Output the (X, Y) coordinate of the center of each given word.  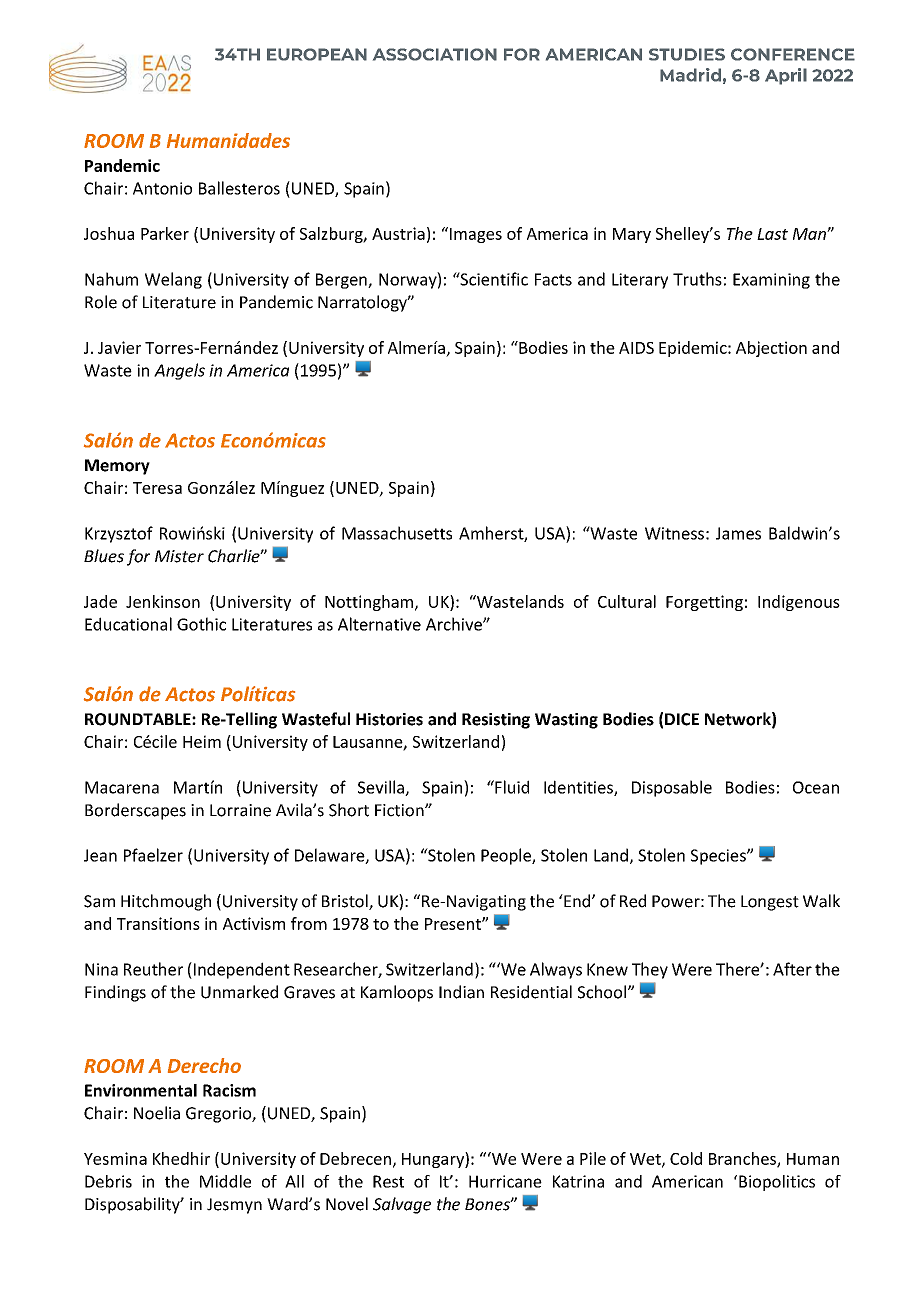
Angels (179, 371)
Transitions (158, 923)
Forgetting (704, 603)
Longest (770, 903)
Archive (455, 624)
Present (454, 924)
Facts (553, 279)
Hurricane (505, 1181)
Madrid (690, 75)
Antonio (162, 188)
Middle (225, 1181)
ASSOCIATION (435, 54)
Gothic (201, 624)
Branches (743, 1159)
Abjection (771, 349)
